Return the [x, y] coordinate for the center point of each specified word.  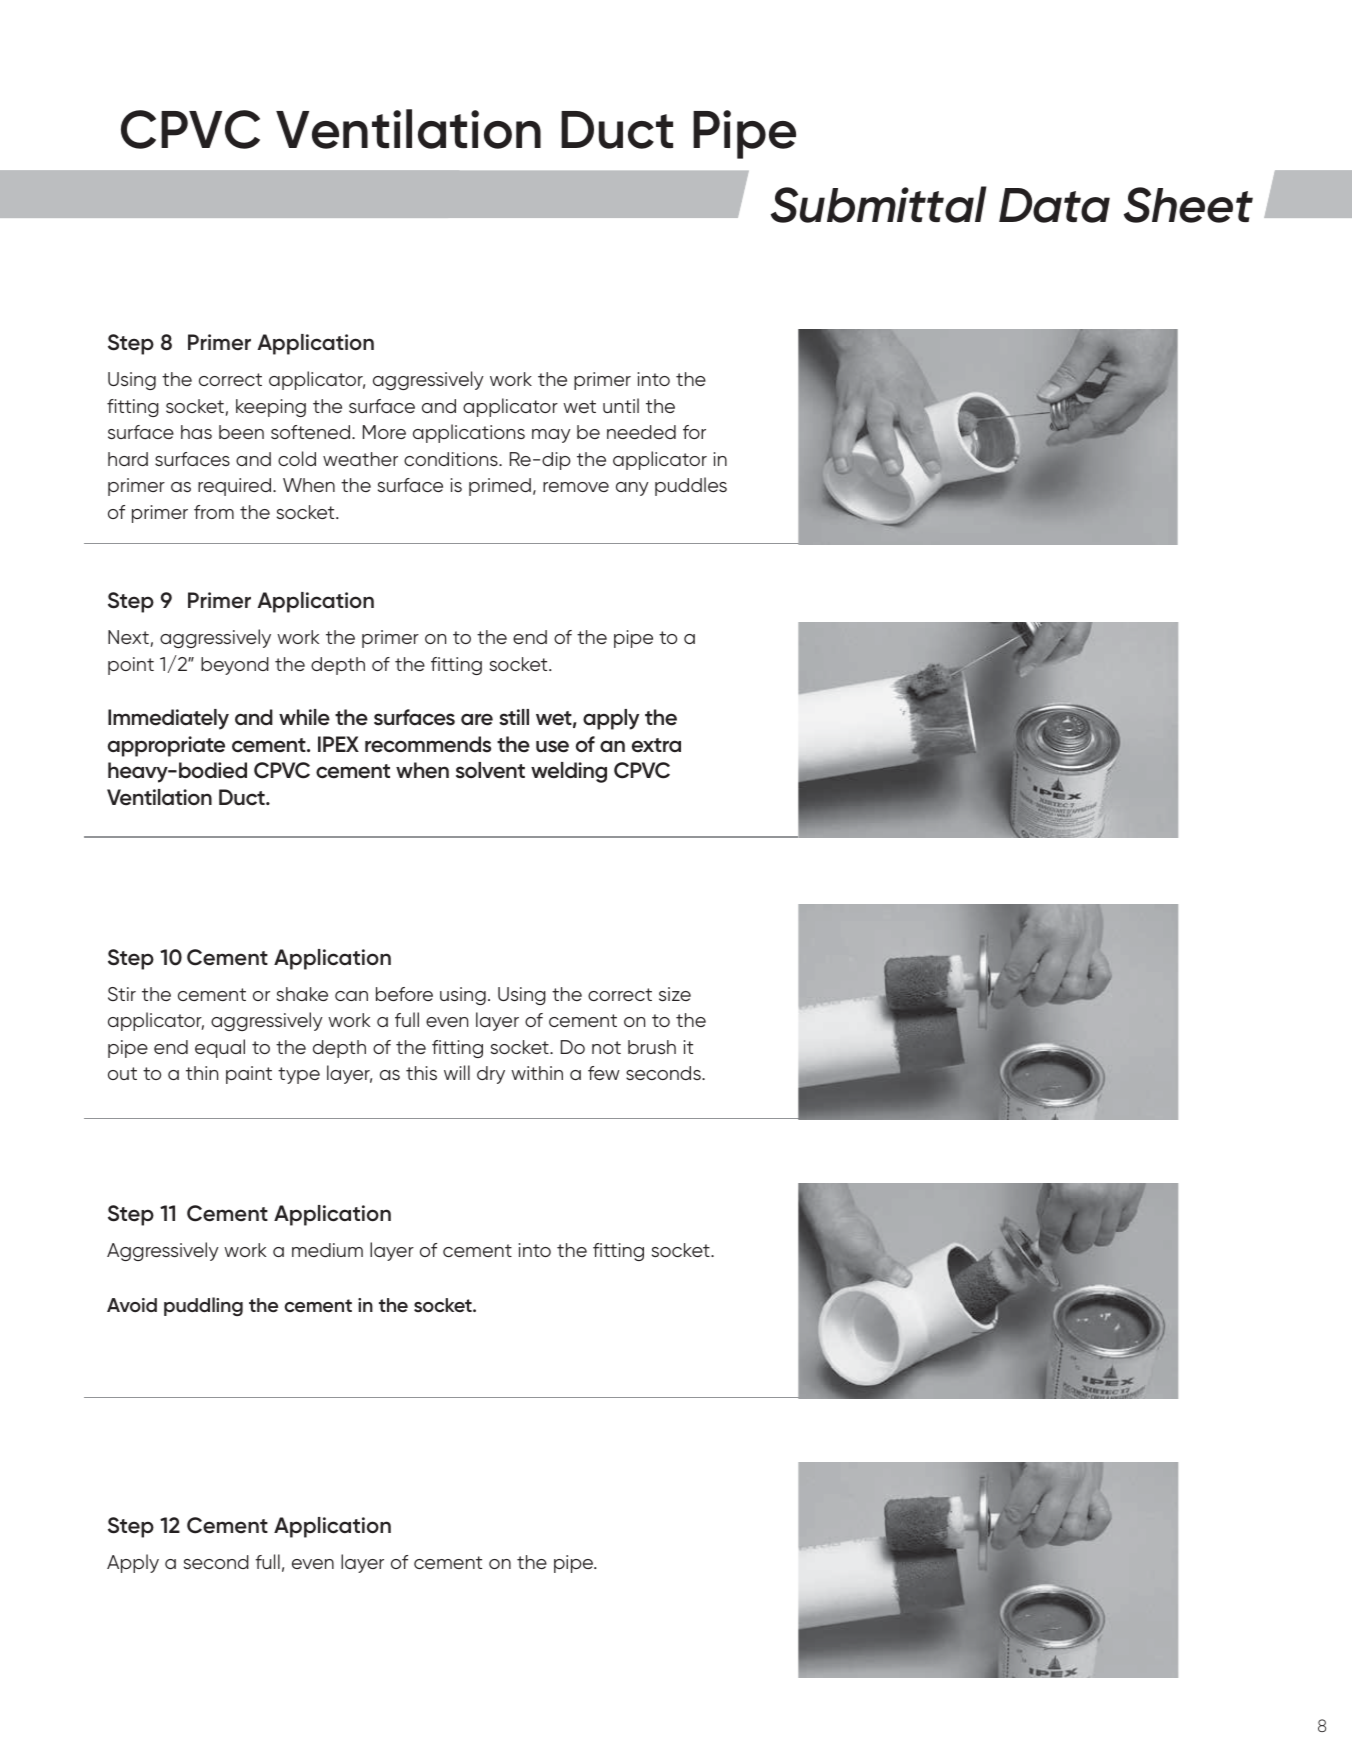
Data [1054, 205]
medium [327, 1250]
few [604, 1073]
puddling [203, 1306]
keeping [271, 408]
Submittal [879, 204]
